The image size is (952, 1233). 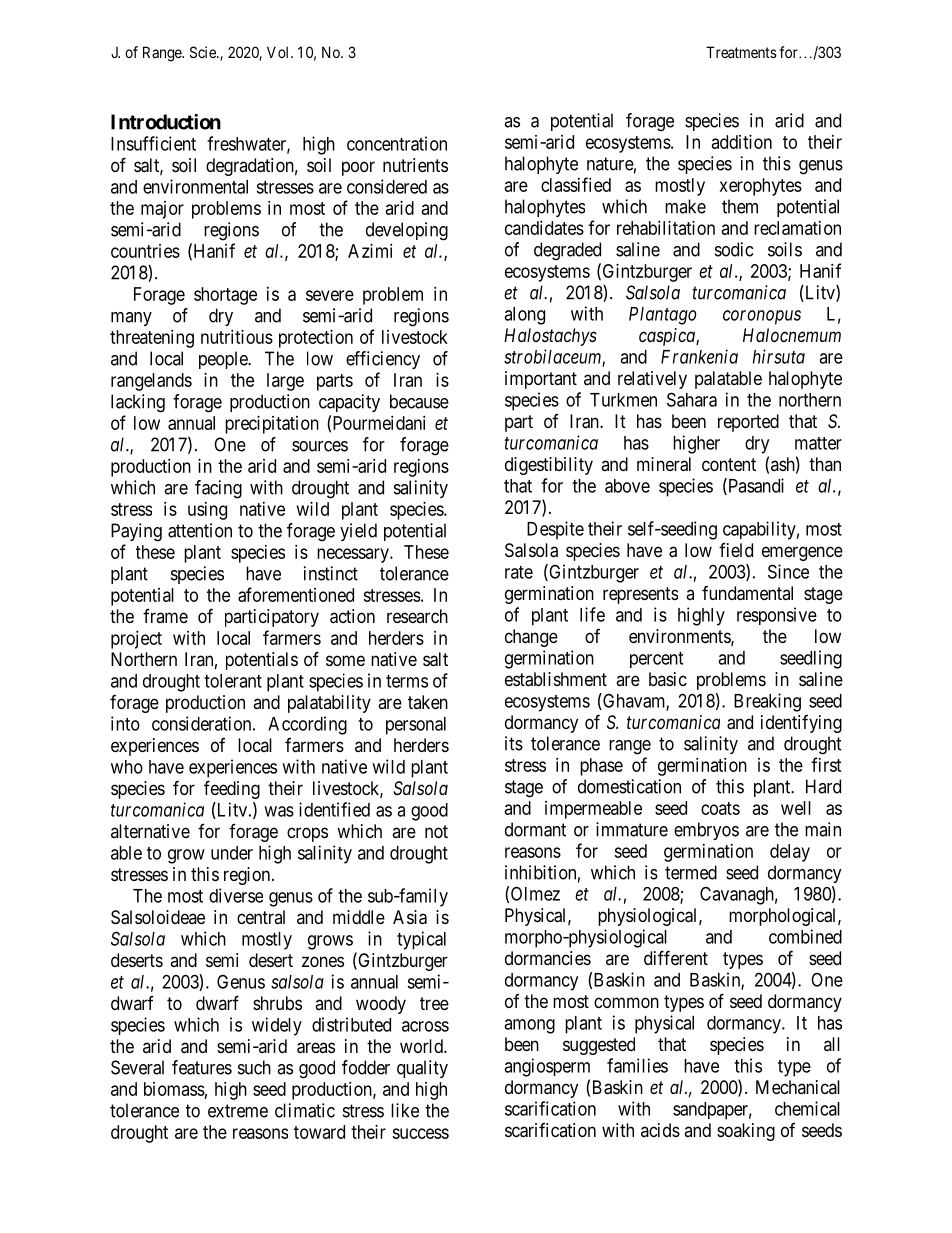 I want to click on extreme, so click(x=238, y=1111).
